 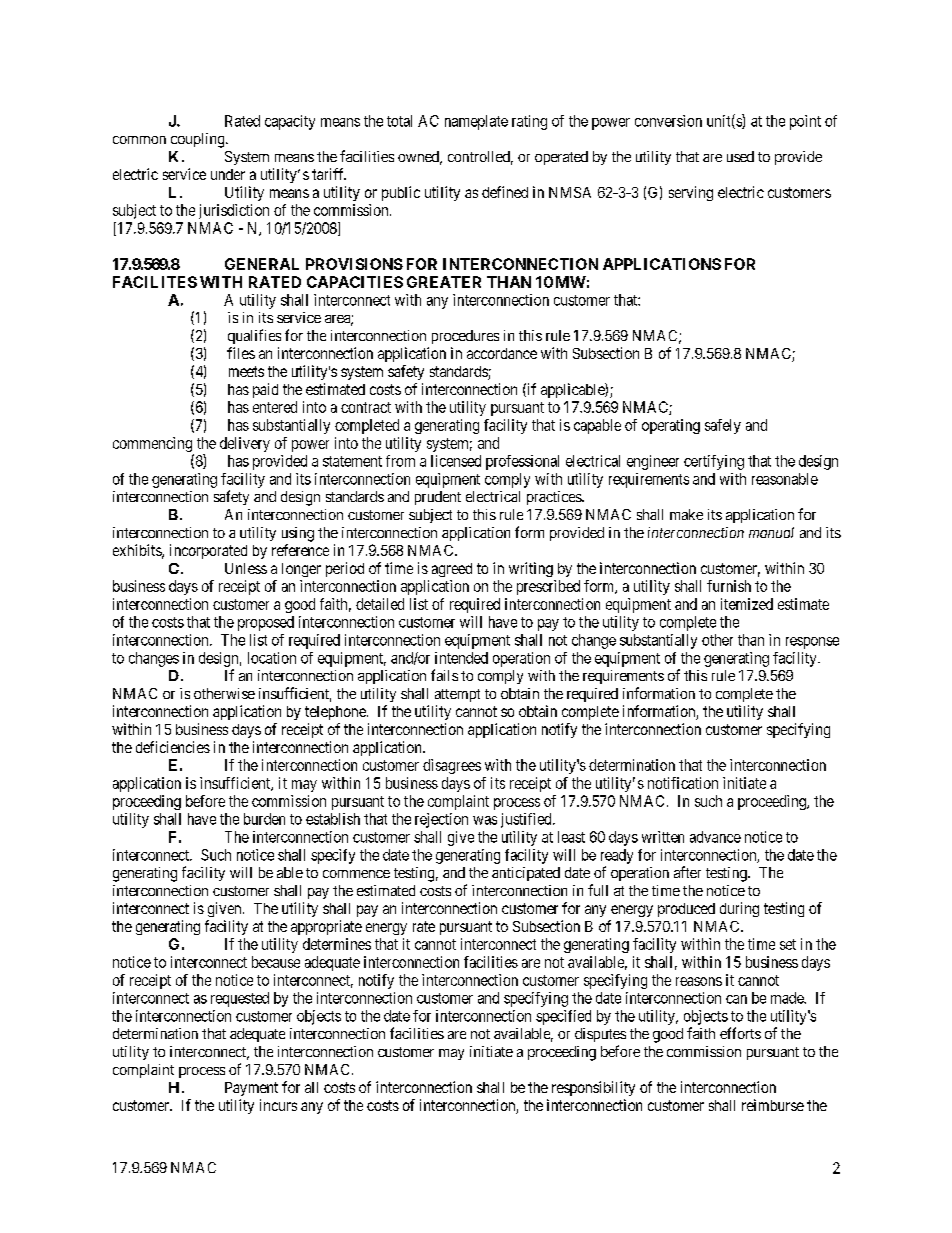 I want to click on itemized, so click(x=747, y=604).
